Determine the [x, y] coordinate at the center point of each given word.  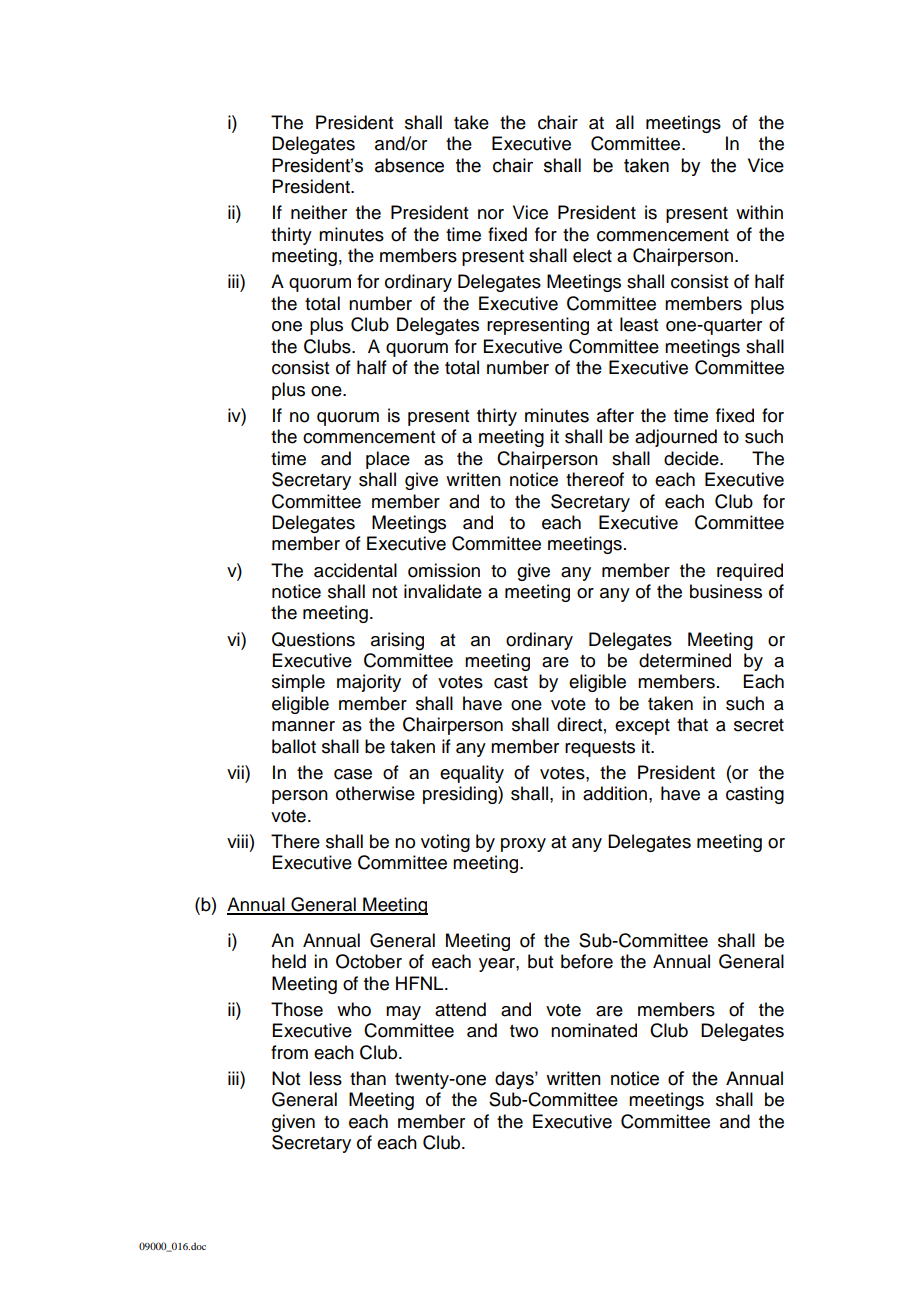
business [726, 591]
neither [319, 212]
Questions [313, 639]
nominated [594, 1030]
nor [491, 214]
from [289, 1052]
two [524, 1031]
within [759, 212]
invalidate [443, 591]
